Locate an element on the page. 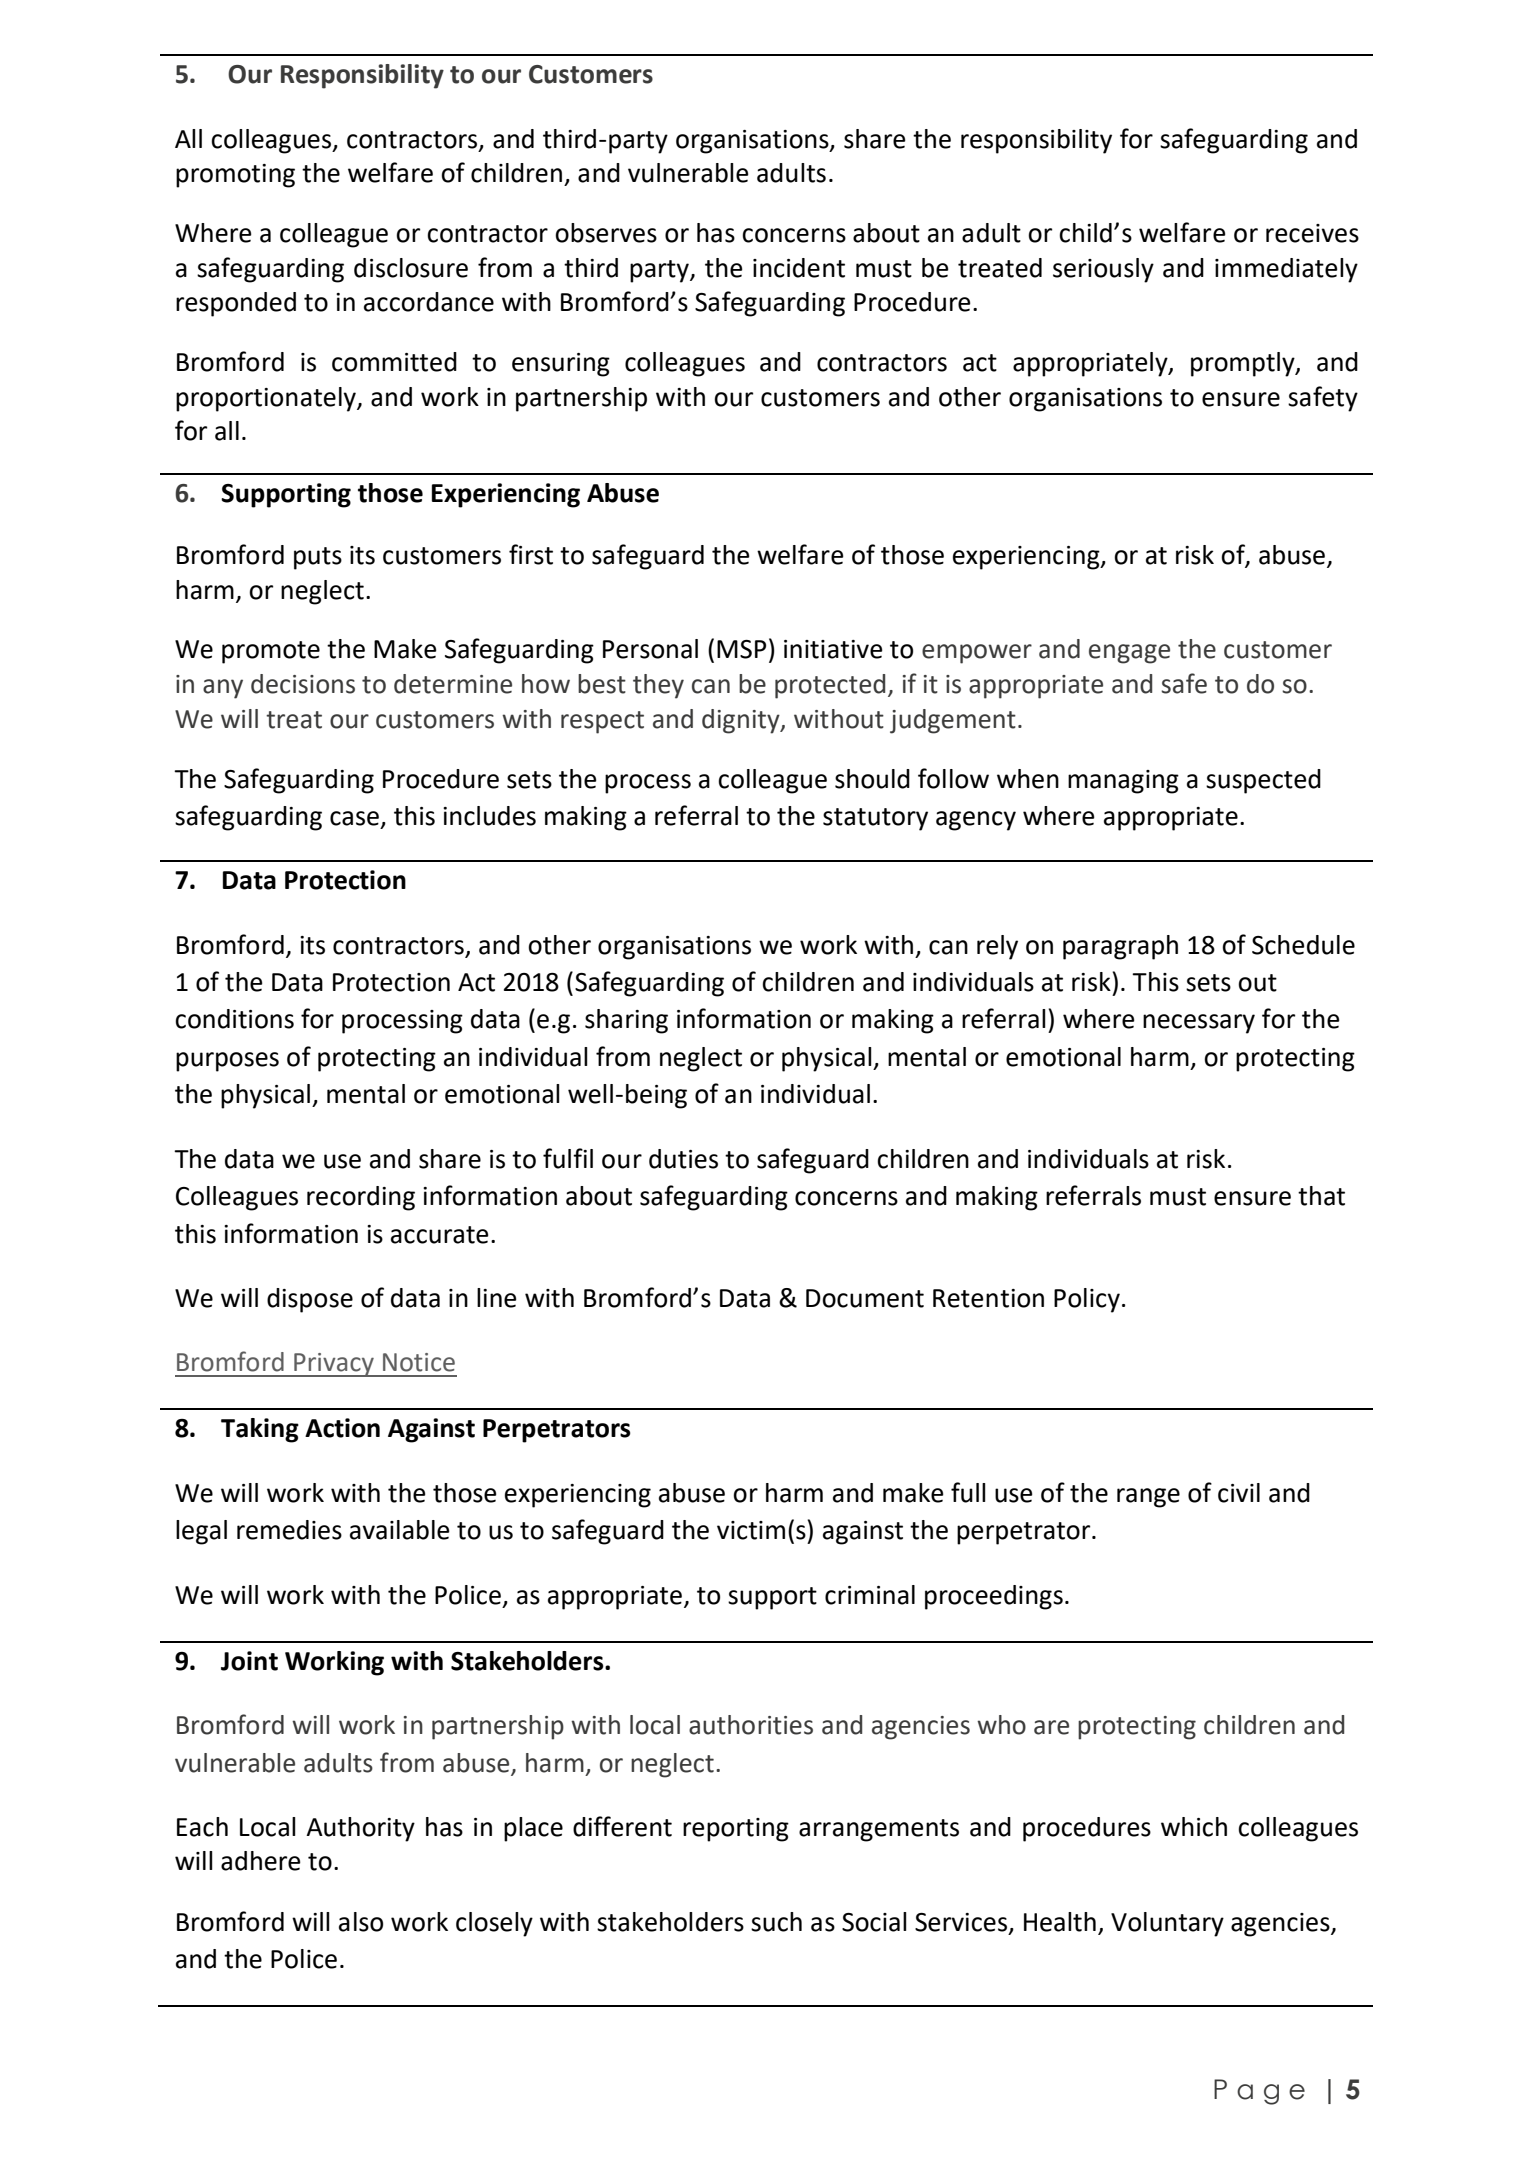 This document has height=2171, width=1535. sharing is located at coordinates (626, 1021).
